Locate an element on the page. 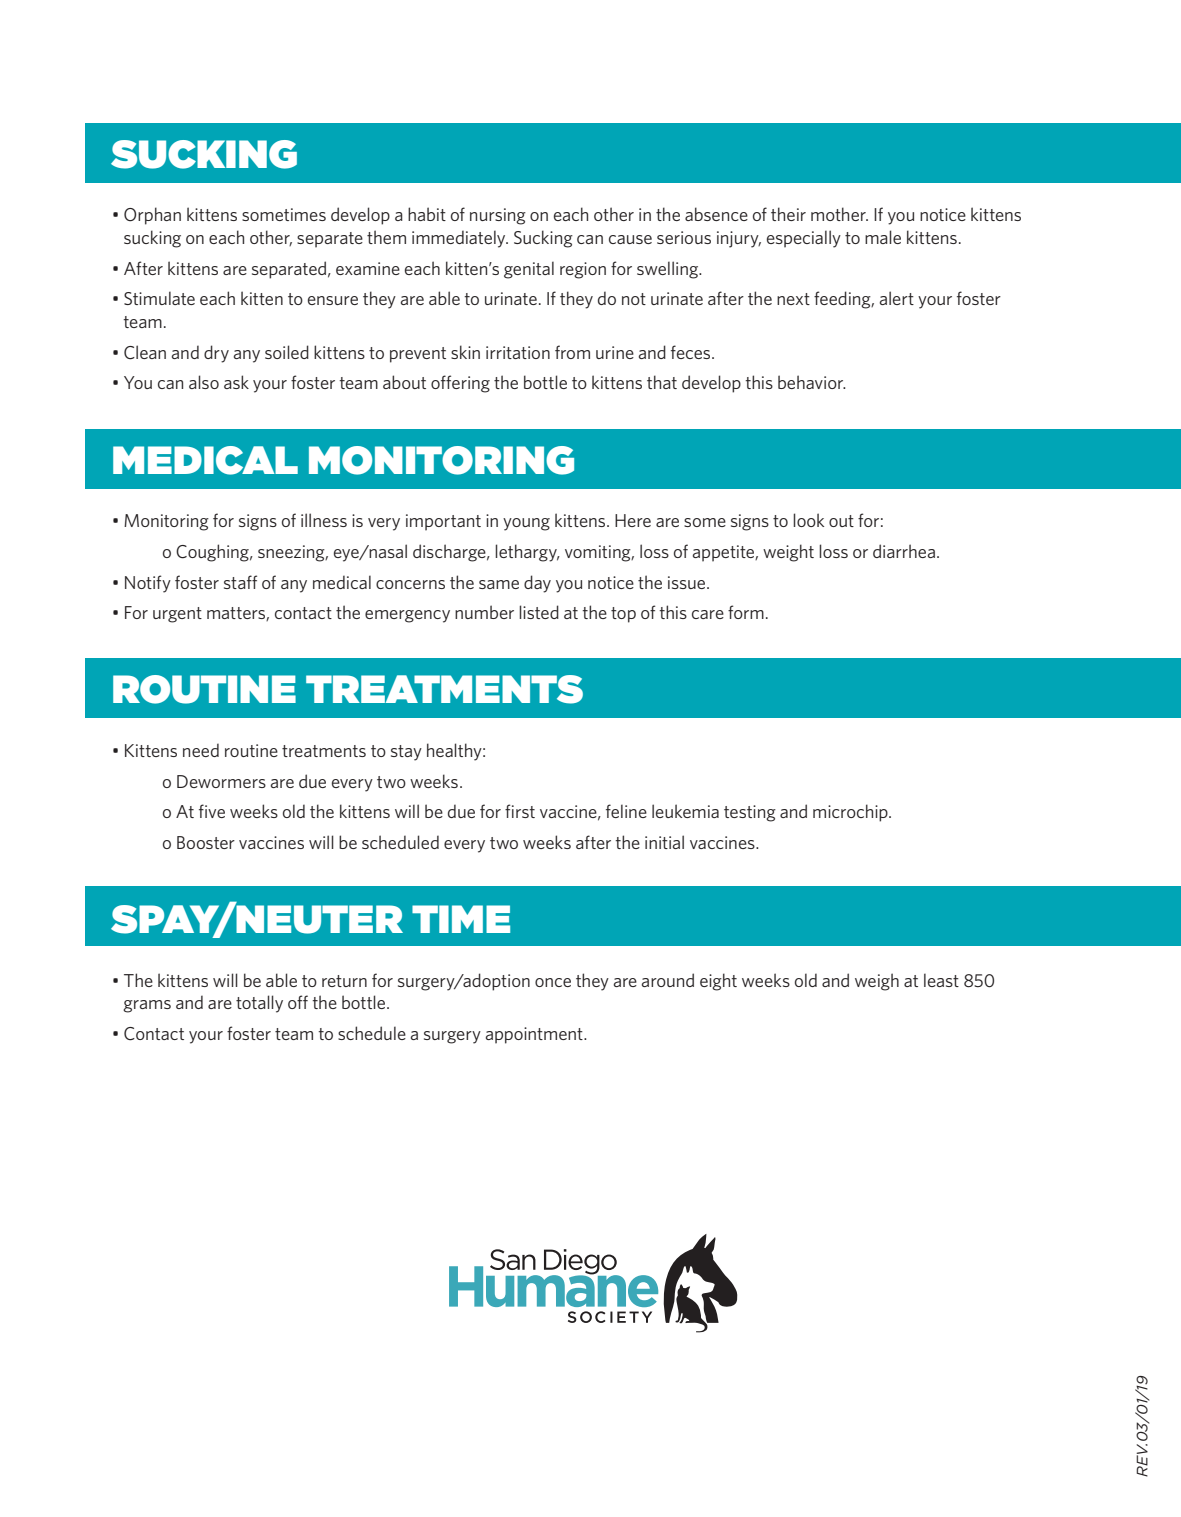  form is located at coordinates (746, 612).
